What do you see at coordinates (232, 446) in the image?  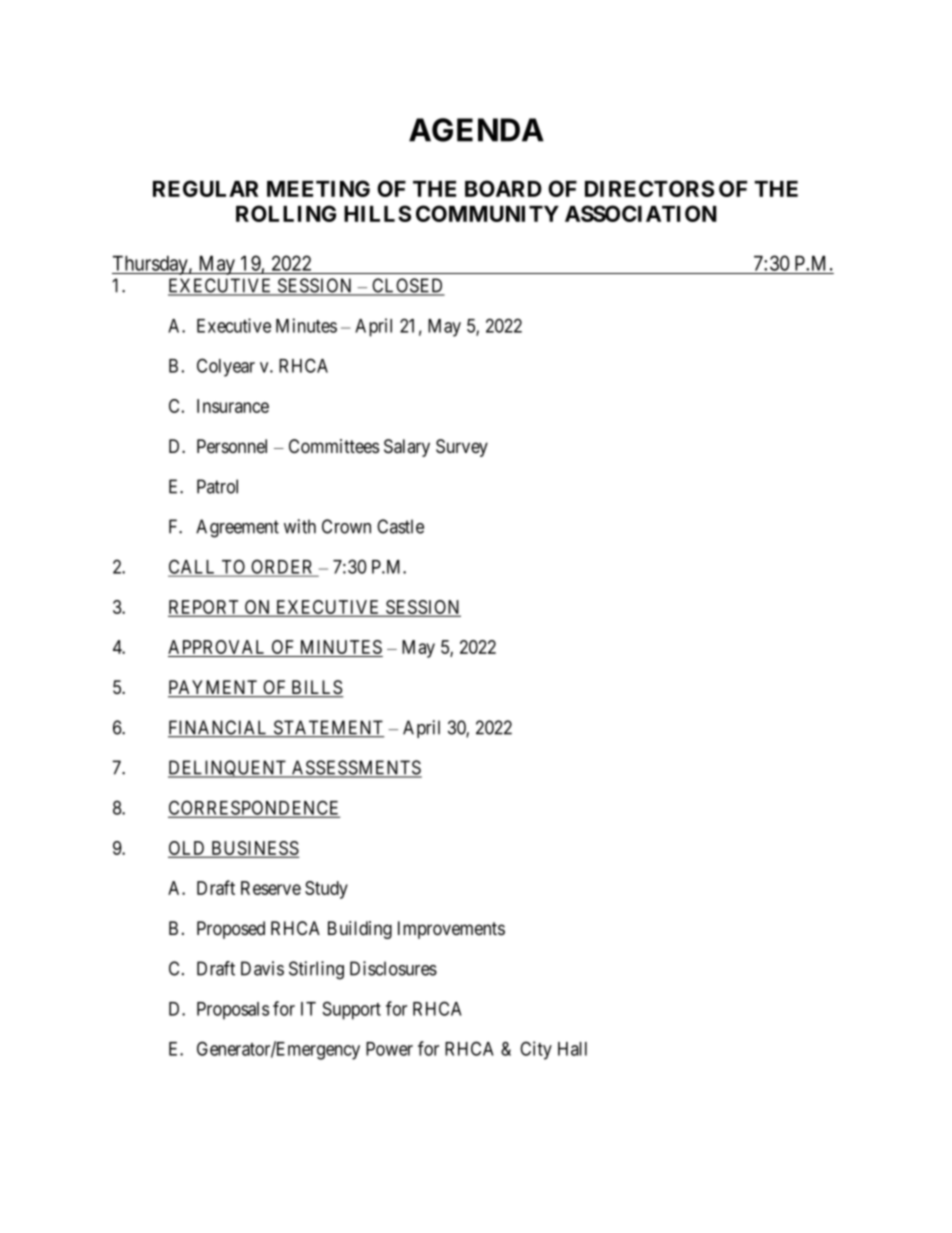 I see `Personnel` at bounding box center [232, 446].
